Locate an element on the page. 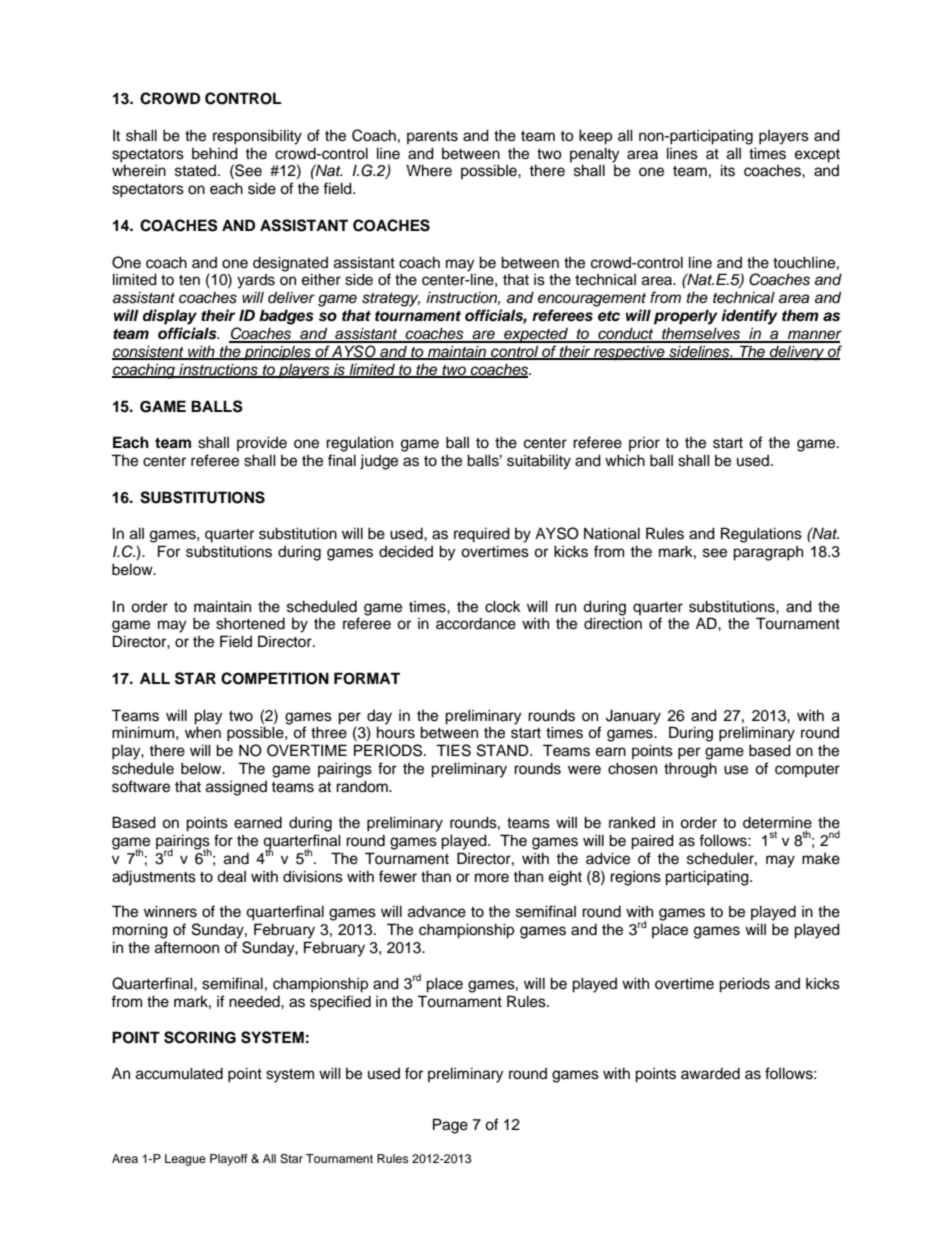 This document has height=1233, width=952. accordance is located at coordinates (476, 624).
